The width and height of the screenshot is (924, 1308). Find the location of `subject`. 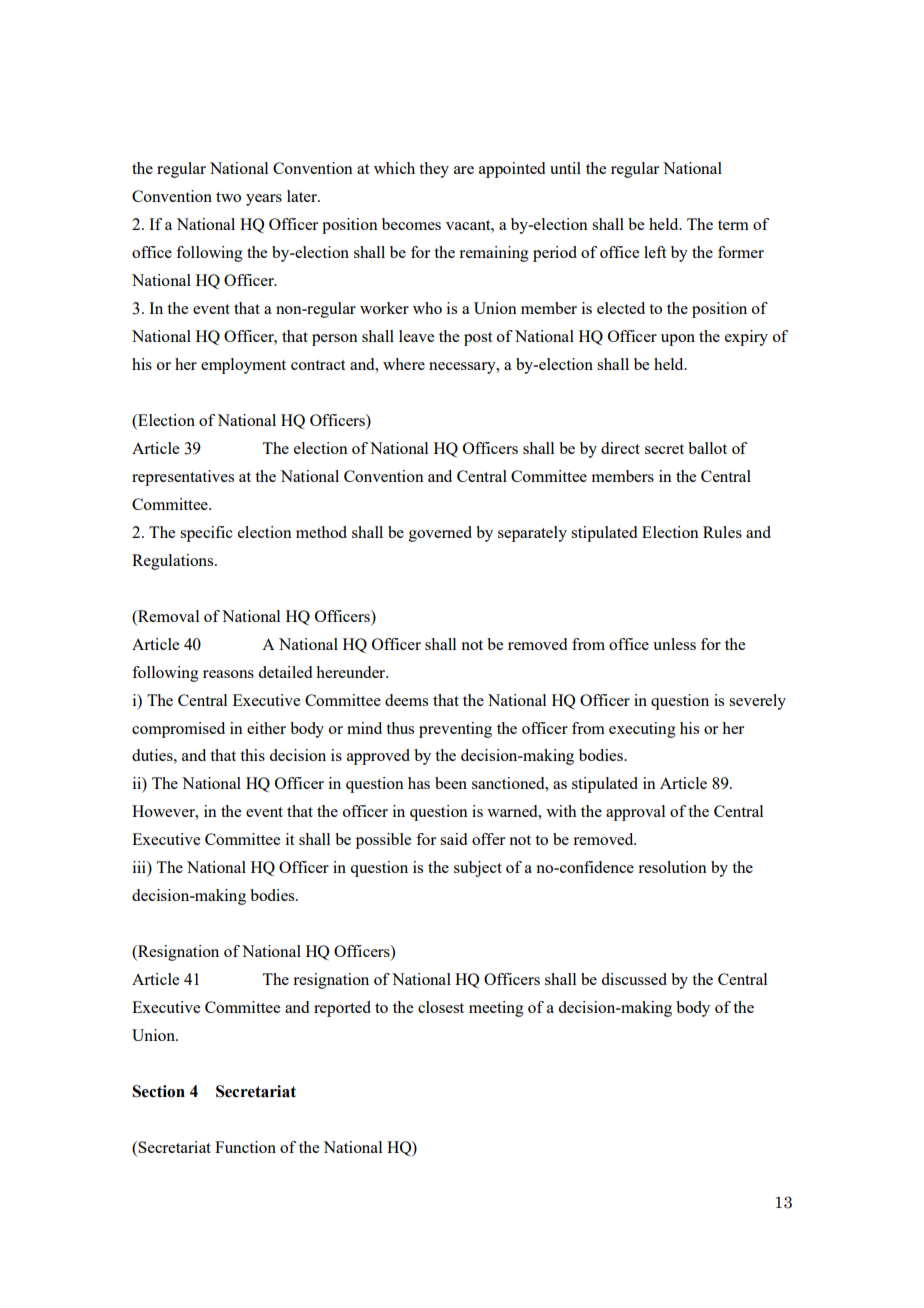

subject is located at coordinates (478, 869).
